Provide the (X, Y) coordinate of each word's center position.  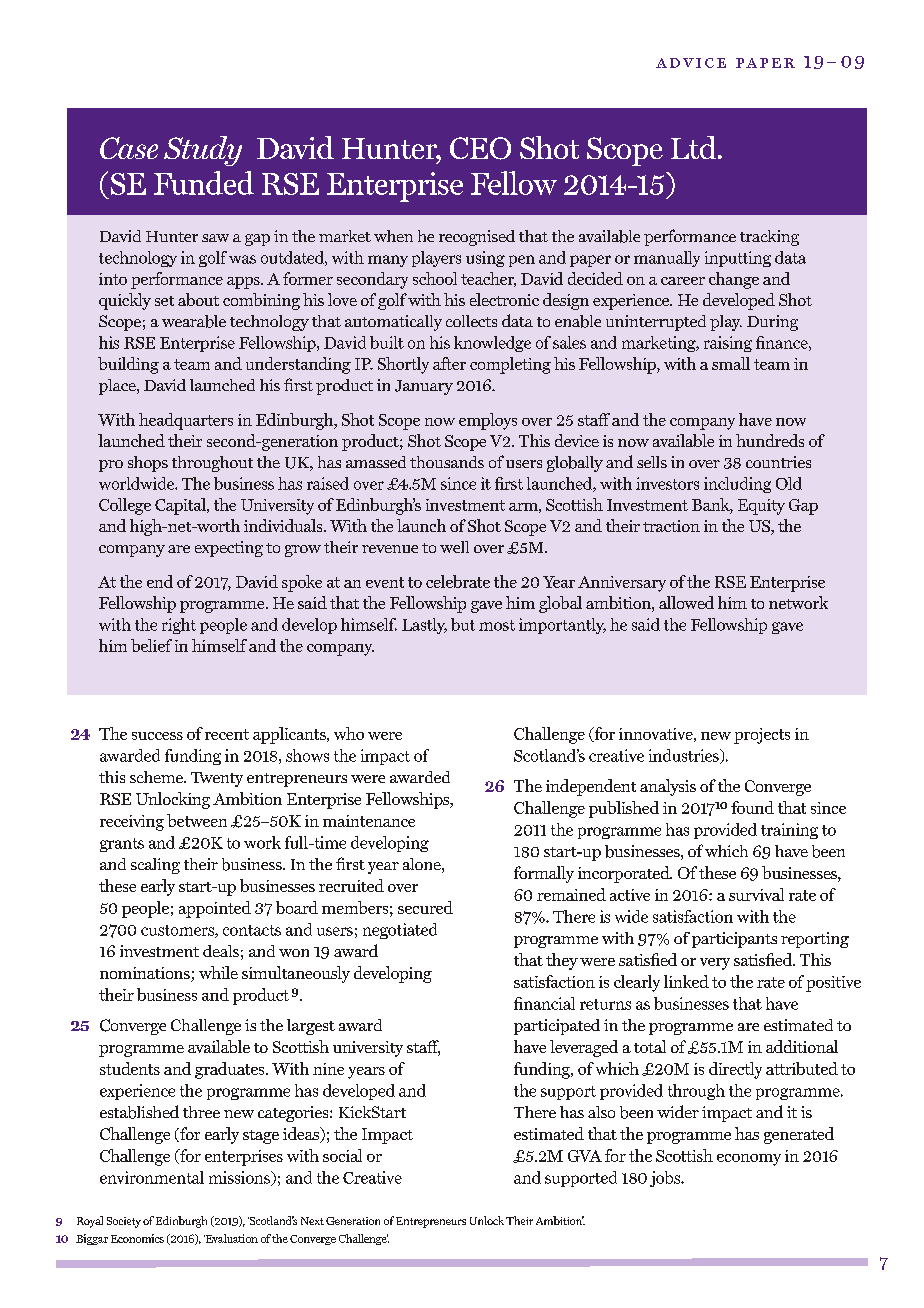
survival (756, 894)
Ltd (695, 147)
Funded (204, 183)
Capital (181, 506)
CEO (480, 148)
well (454, 547)
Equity (761, 507)
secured (425, 907)
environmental (152, 1177)
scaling (155, 866)
